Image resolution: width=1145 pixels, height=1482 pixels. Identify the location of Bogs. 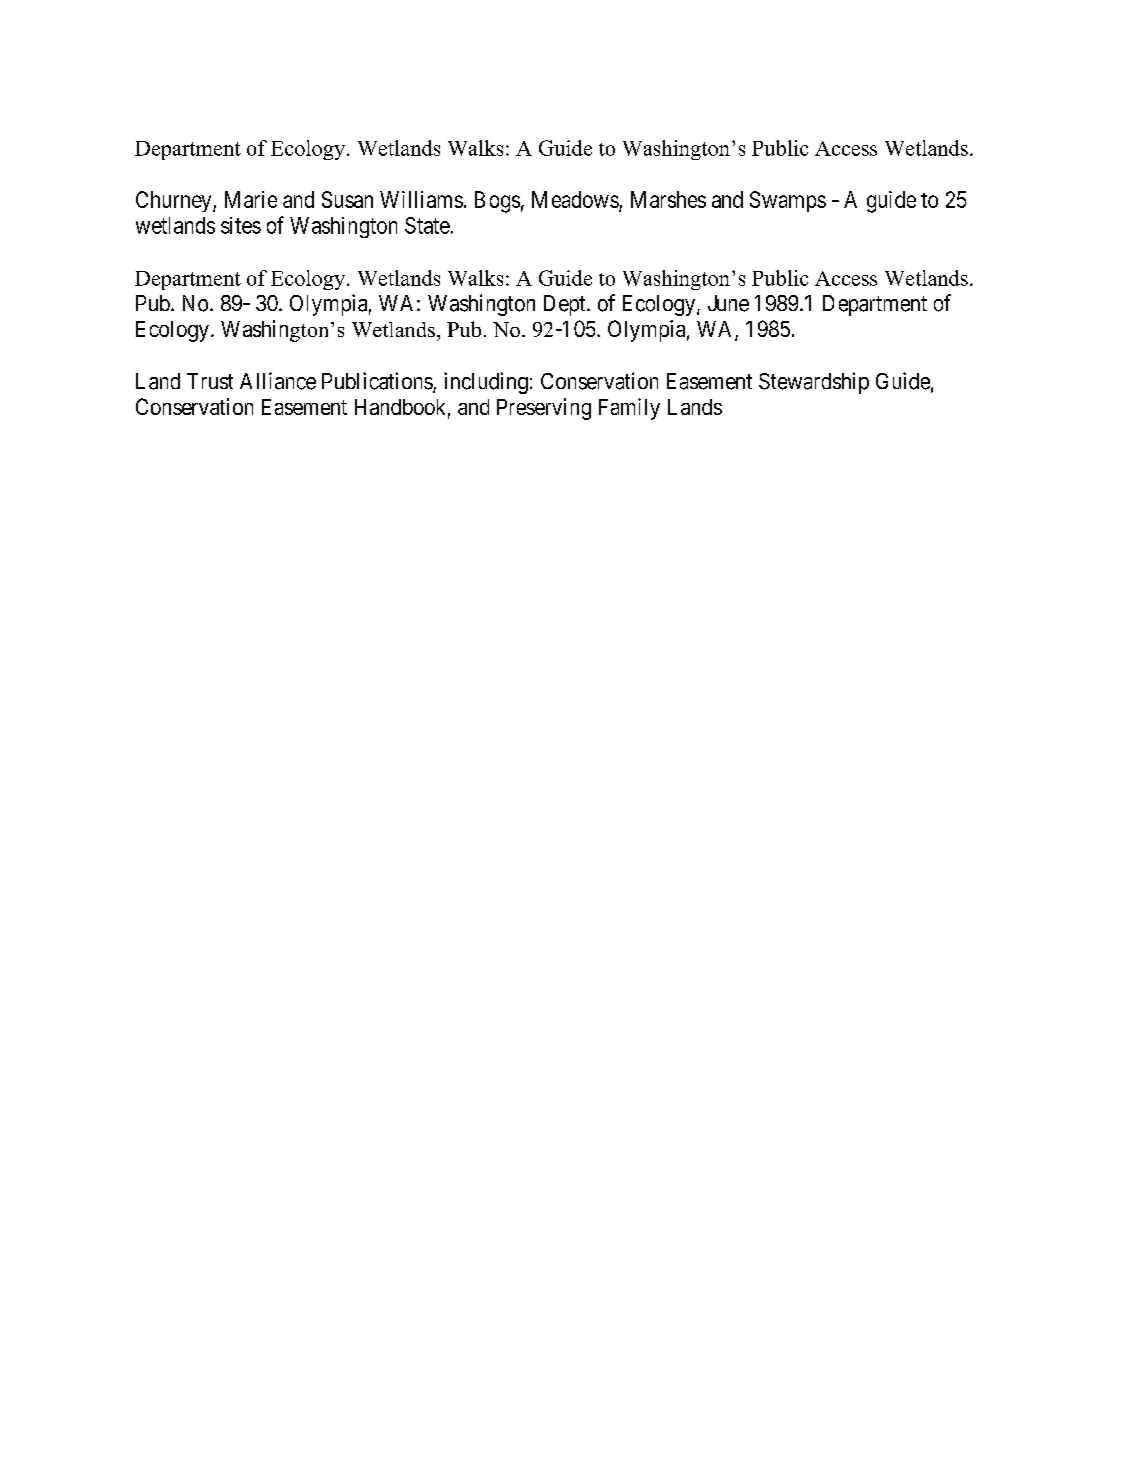
(497, 202).
